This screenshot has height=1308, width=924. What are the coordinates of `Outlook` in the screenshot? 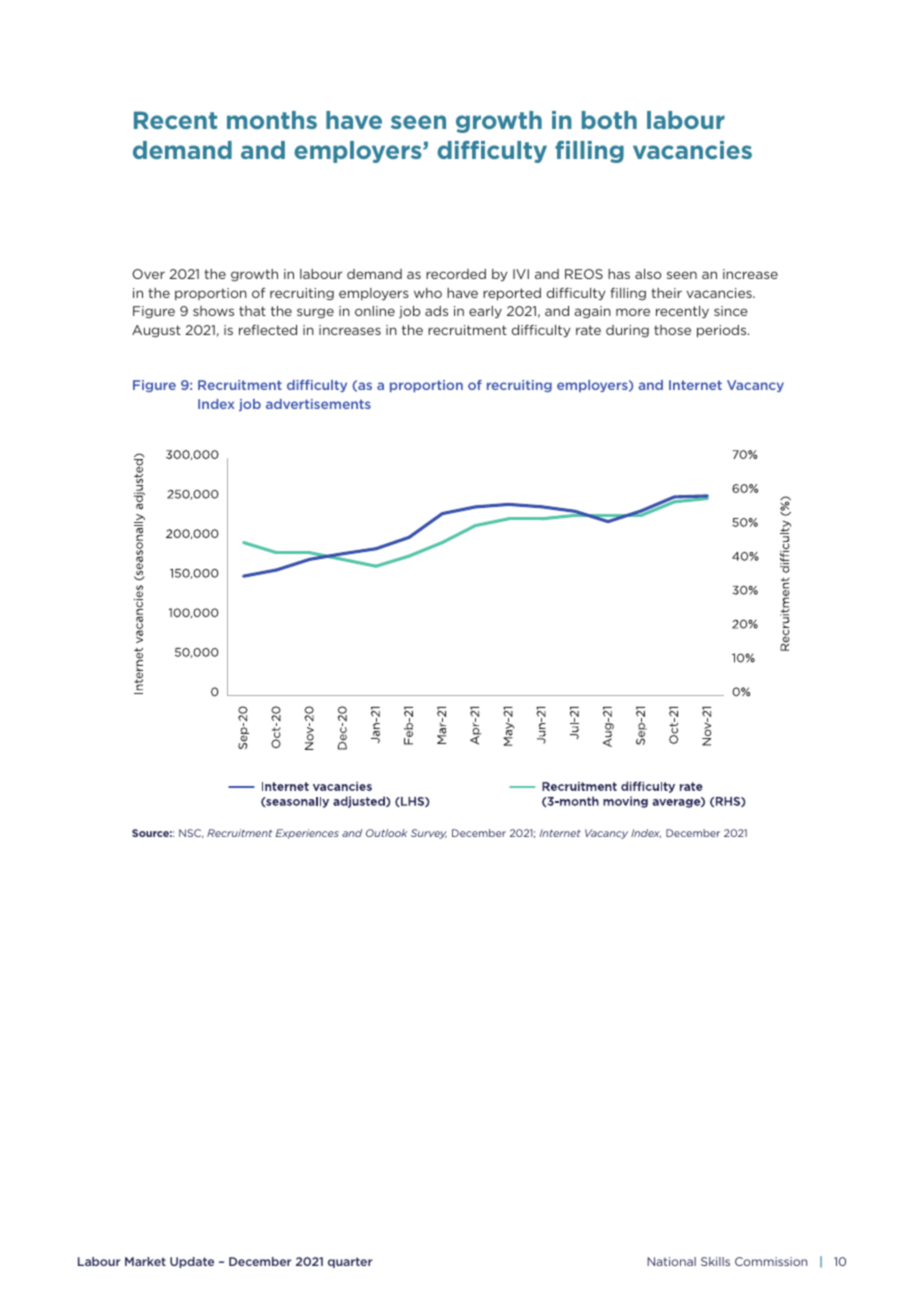 It's located at (387, 833).
